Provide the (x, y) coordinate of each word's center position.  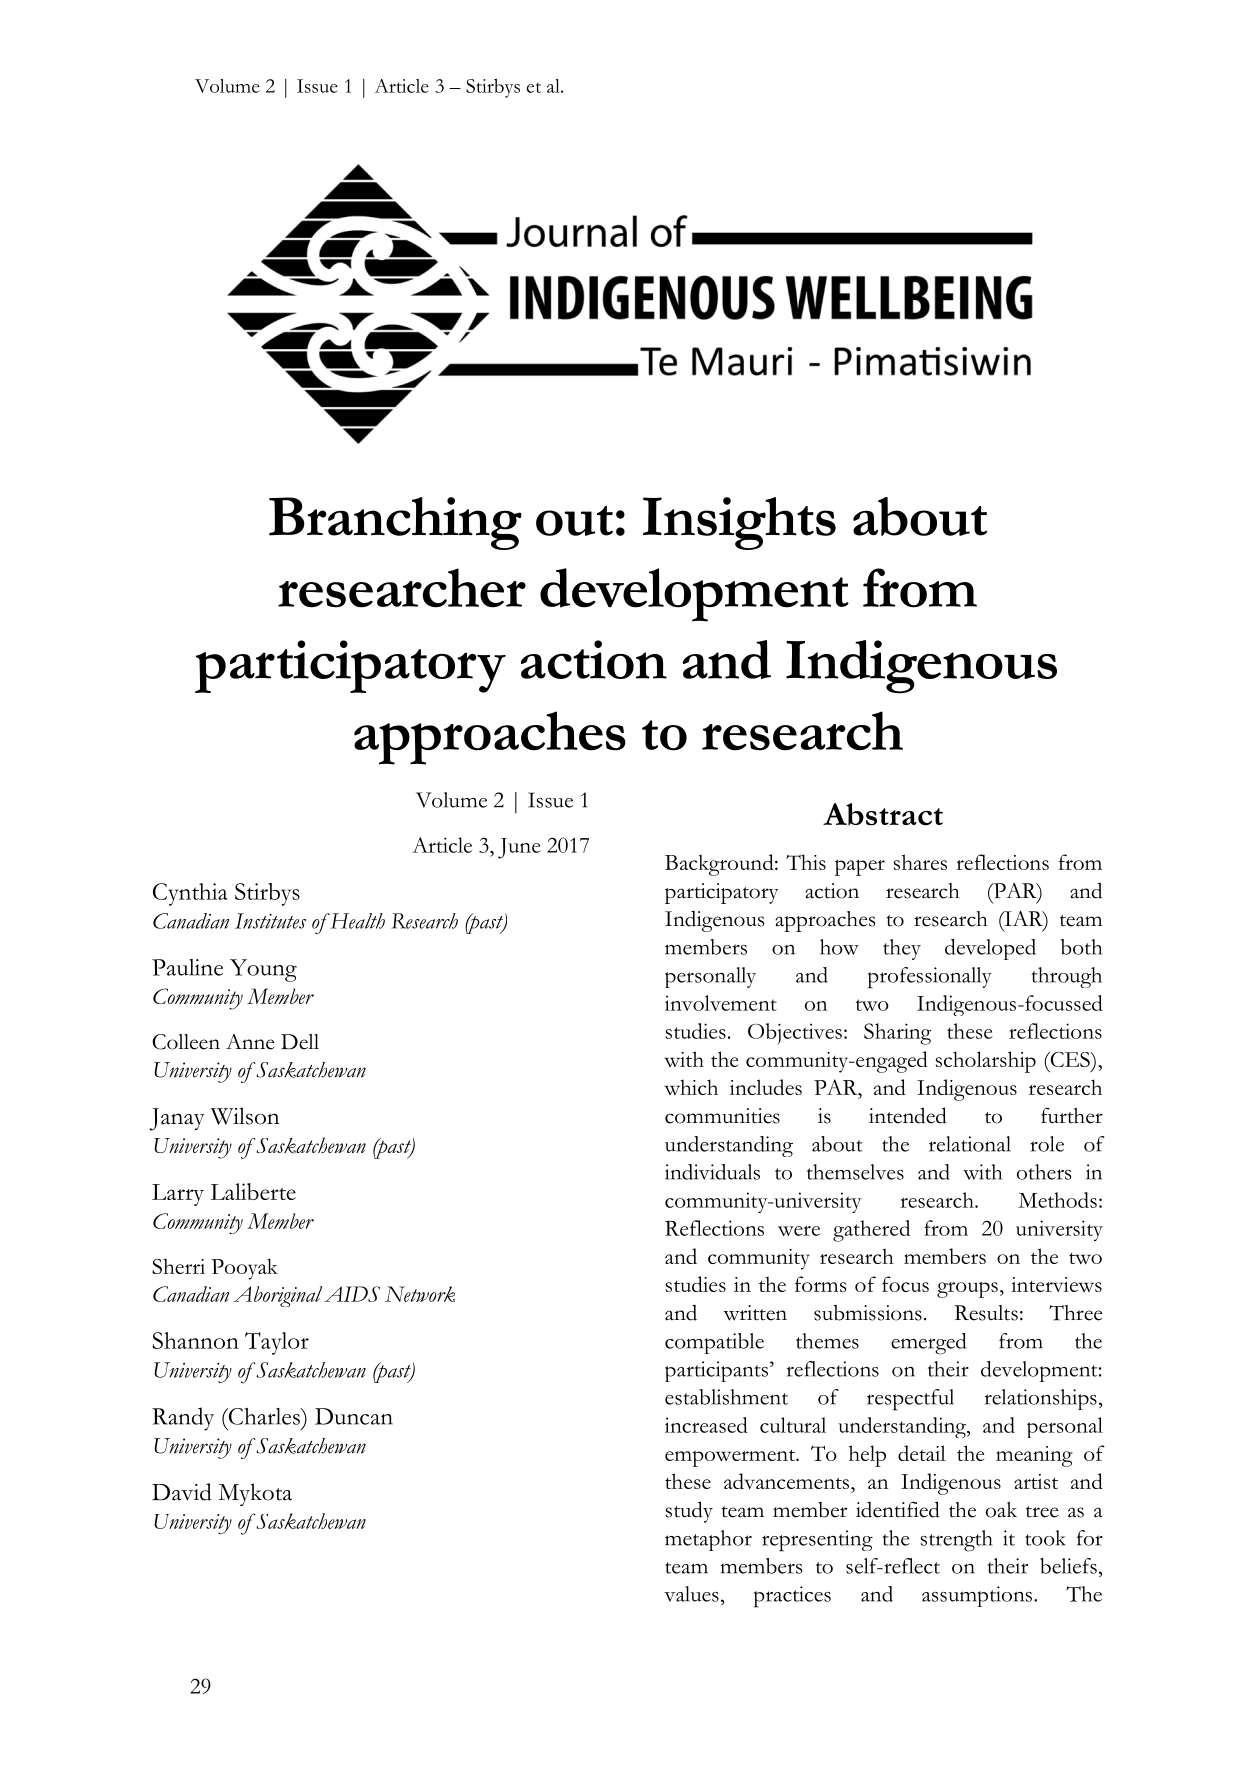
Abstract (883, 814)
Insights (739, 523)
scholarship (986, 1062)
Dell (300, 1042)
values (691, 1594)
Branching (395, 523)
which (691, 1087)
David (182, 1492)
